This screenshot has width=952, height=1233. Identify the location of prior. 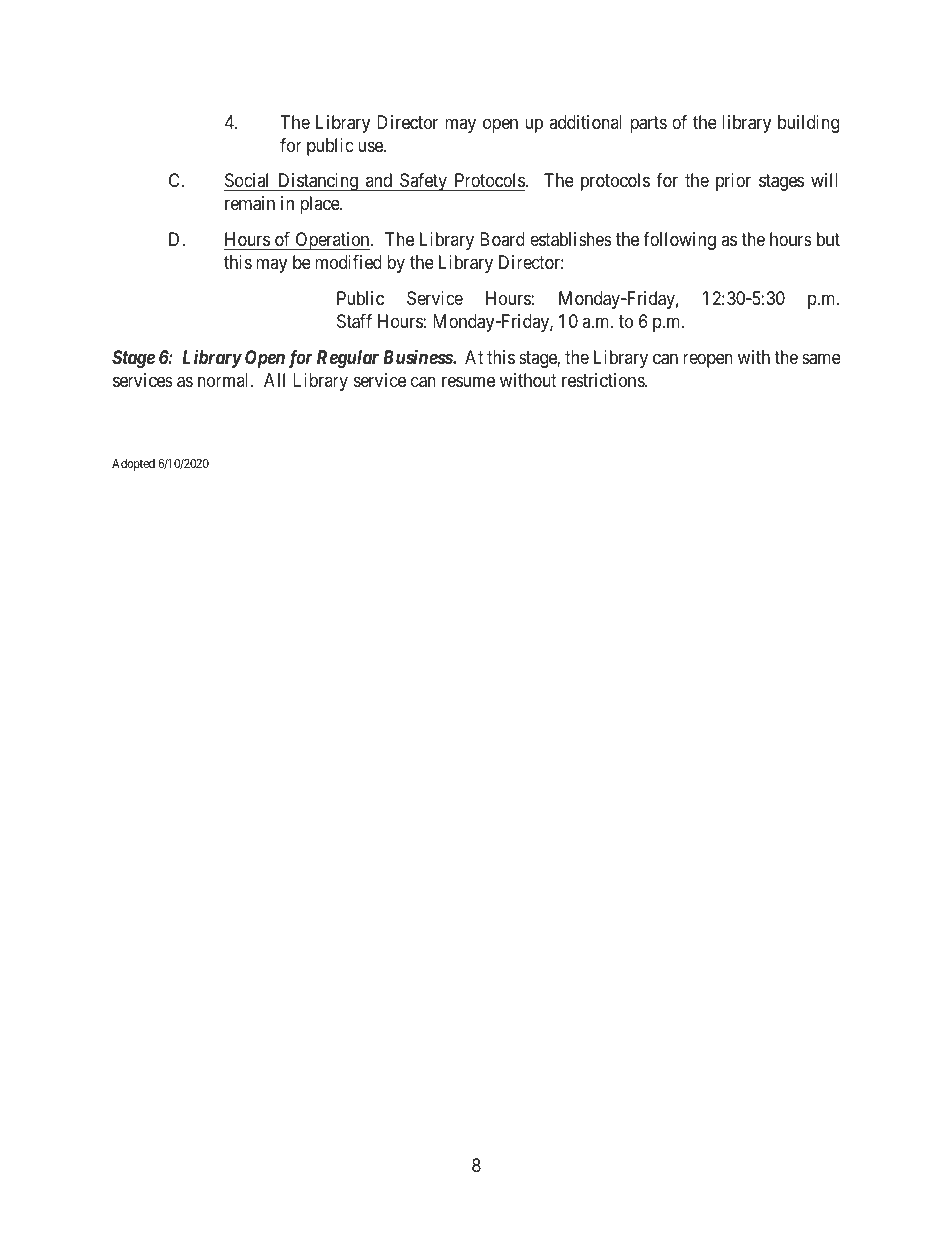
(733, 182).
